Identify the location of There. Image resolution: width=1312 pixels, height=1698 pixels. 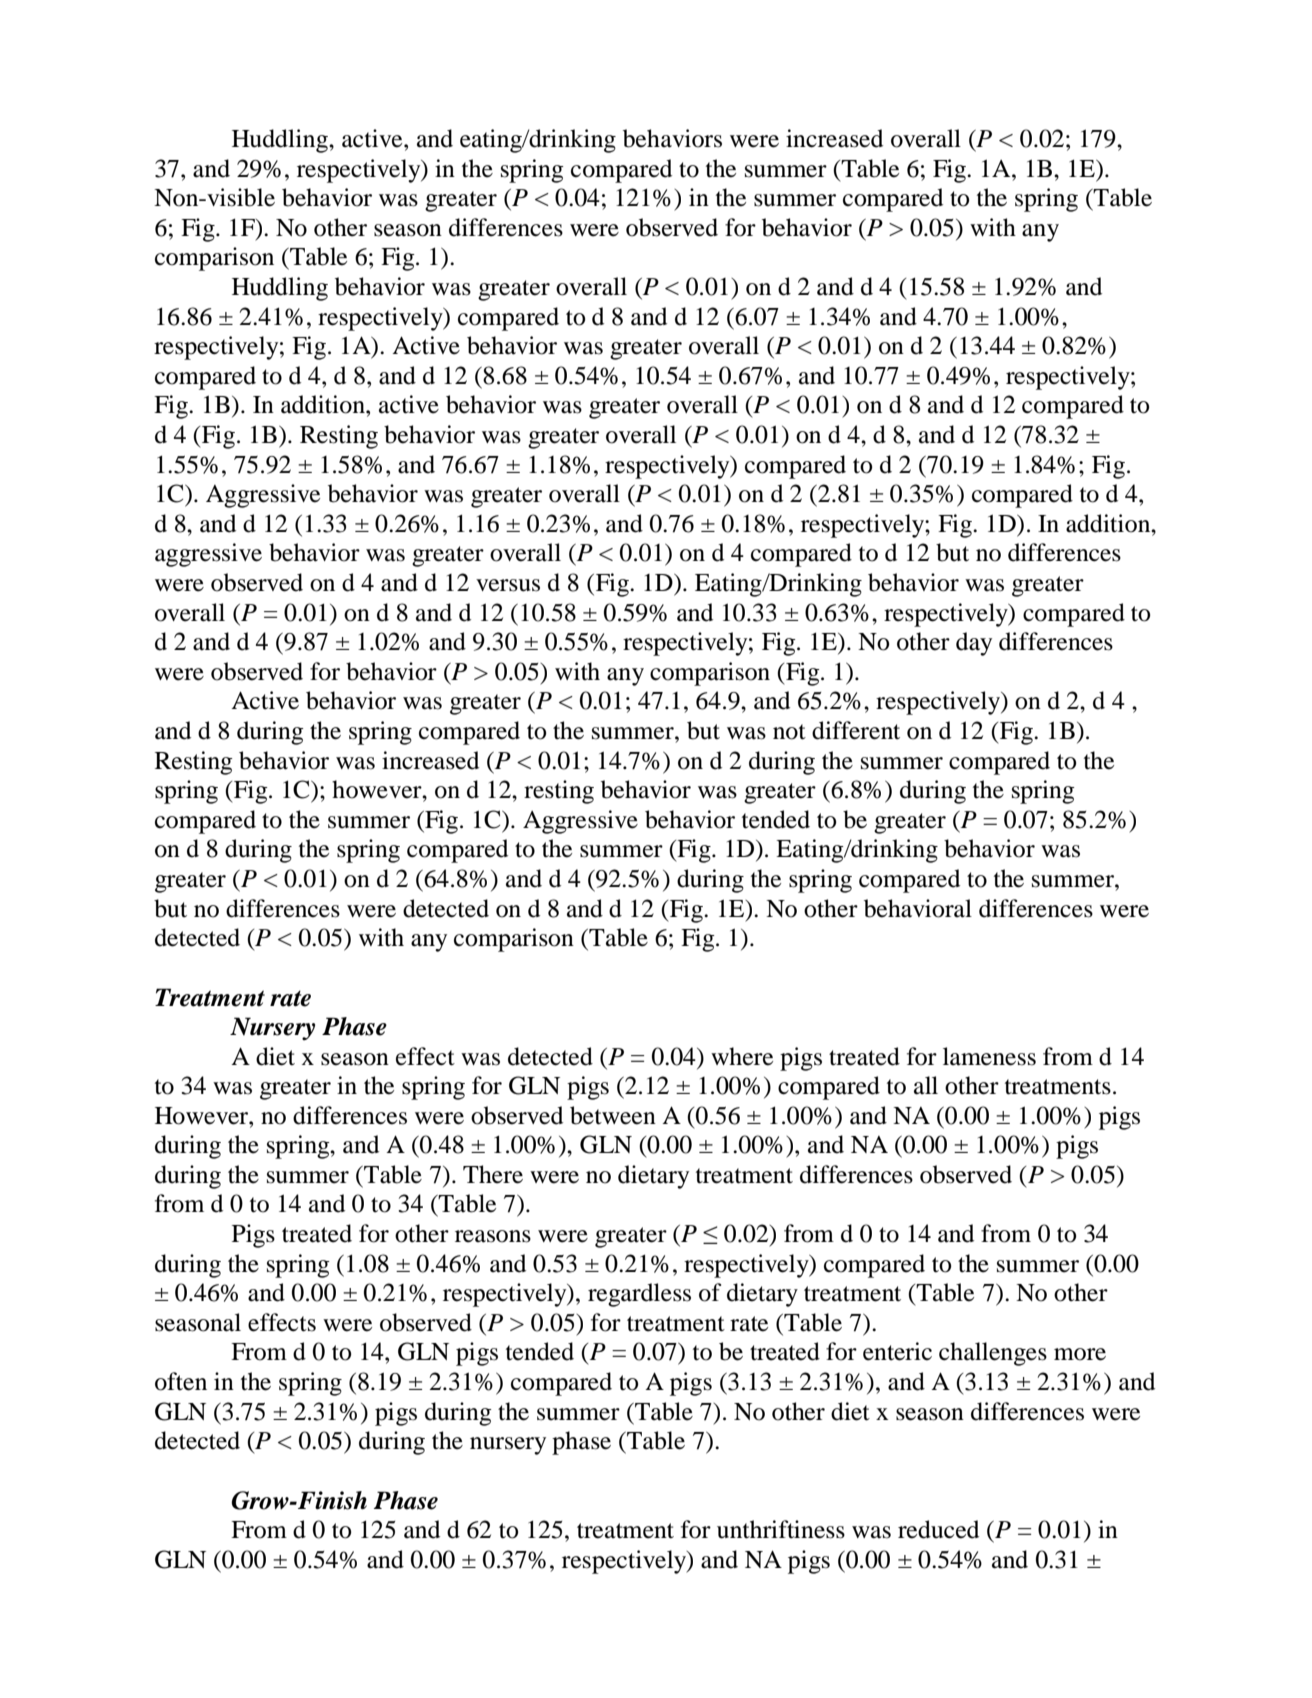
(493, 1174).
